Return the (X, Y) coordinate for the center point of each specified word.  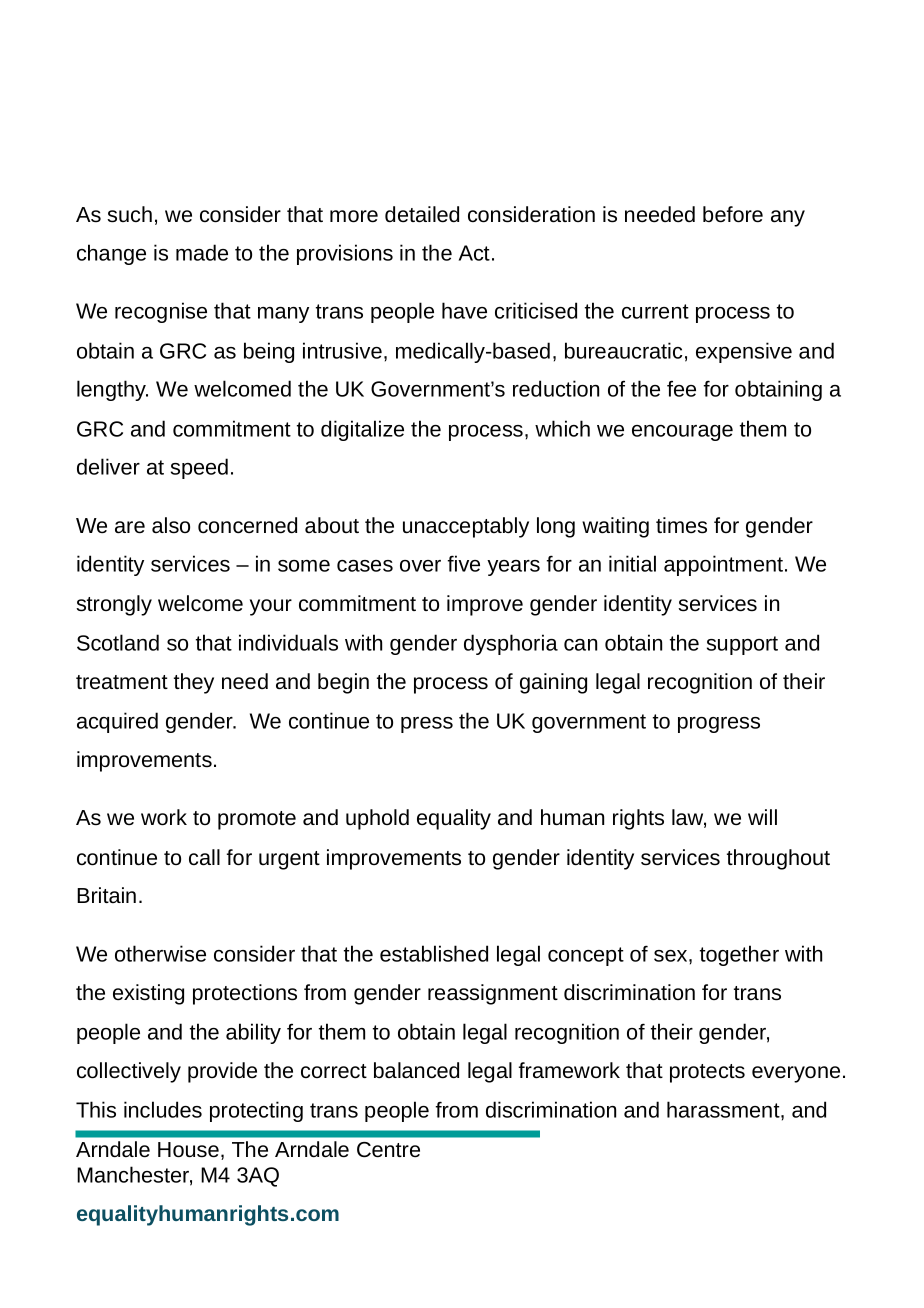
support (742, 645)
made (202, 252)
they (194, 683)
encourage (682, 433)
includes (163, 1109)
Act (474, 253)
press (427, 725)
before (733, 214)
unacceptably (466, 527)
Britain (106, 895)
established (434, 953)
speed (199, 468)
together (739, 955)
